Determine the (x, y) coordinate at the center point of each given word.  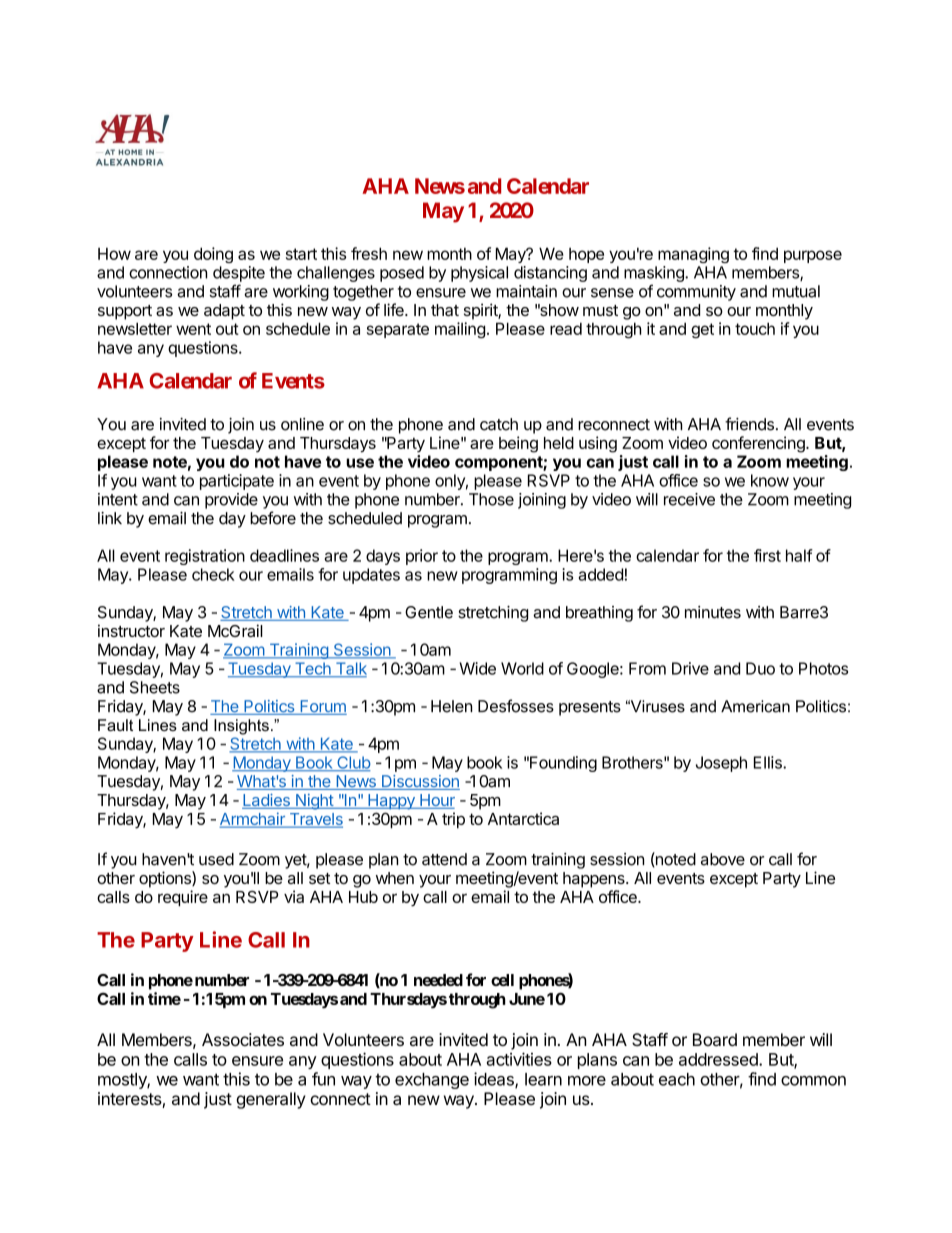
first (767, 555)
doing (213, 255)
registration (205, 557)
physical (479, 274)
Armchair (253, 820)
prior (422, 557)
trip (453, 820)
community (696, 293)
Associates (243, 1039)
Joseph (721, 764)
